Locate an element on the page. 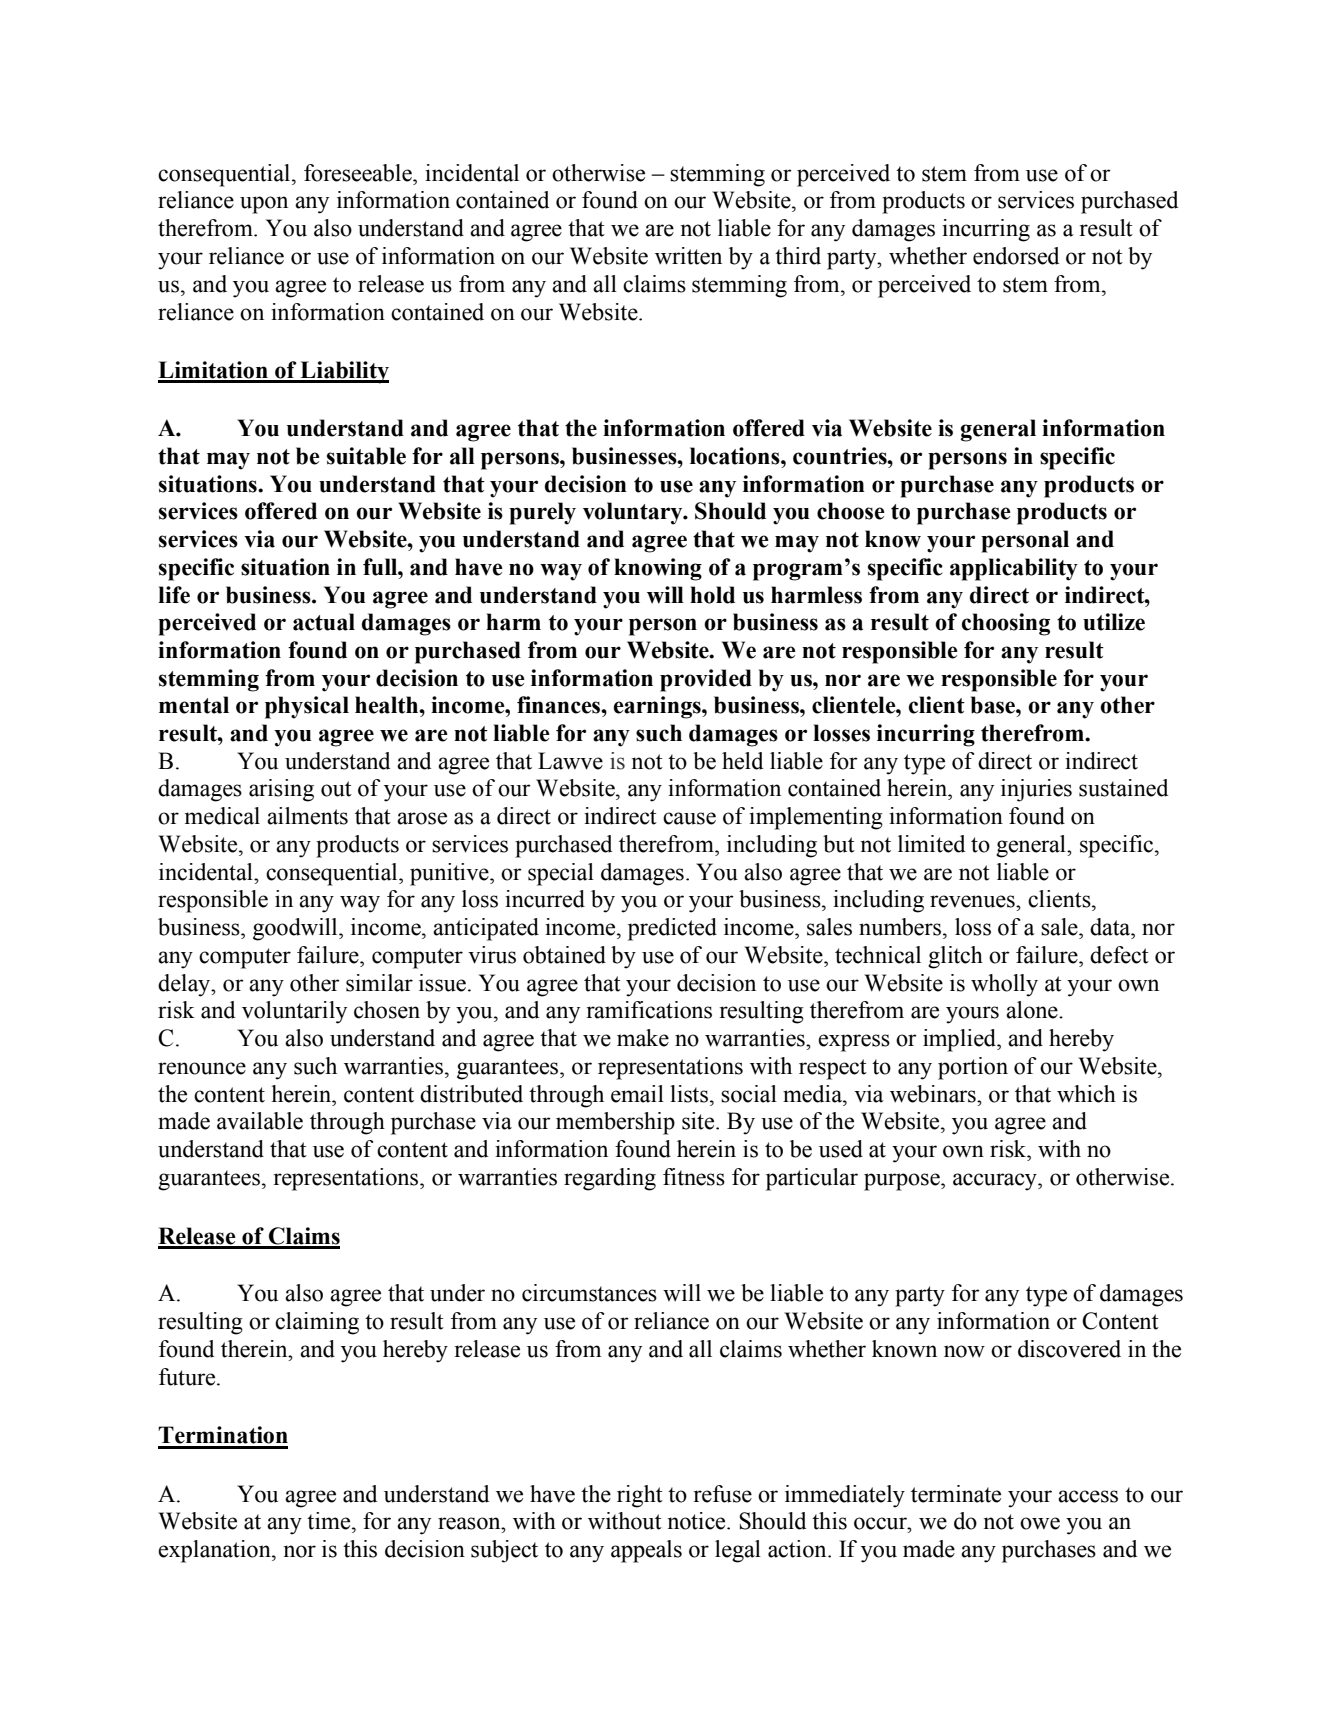  endorsed is located at coordinates (1016, 256).
